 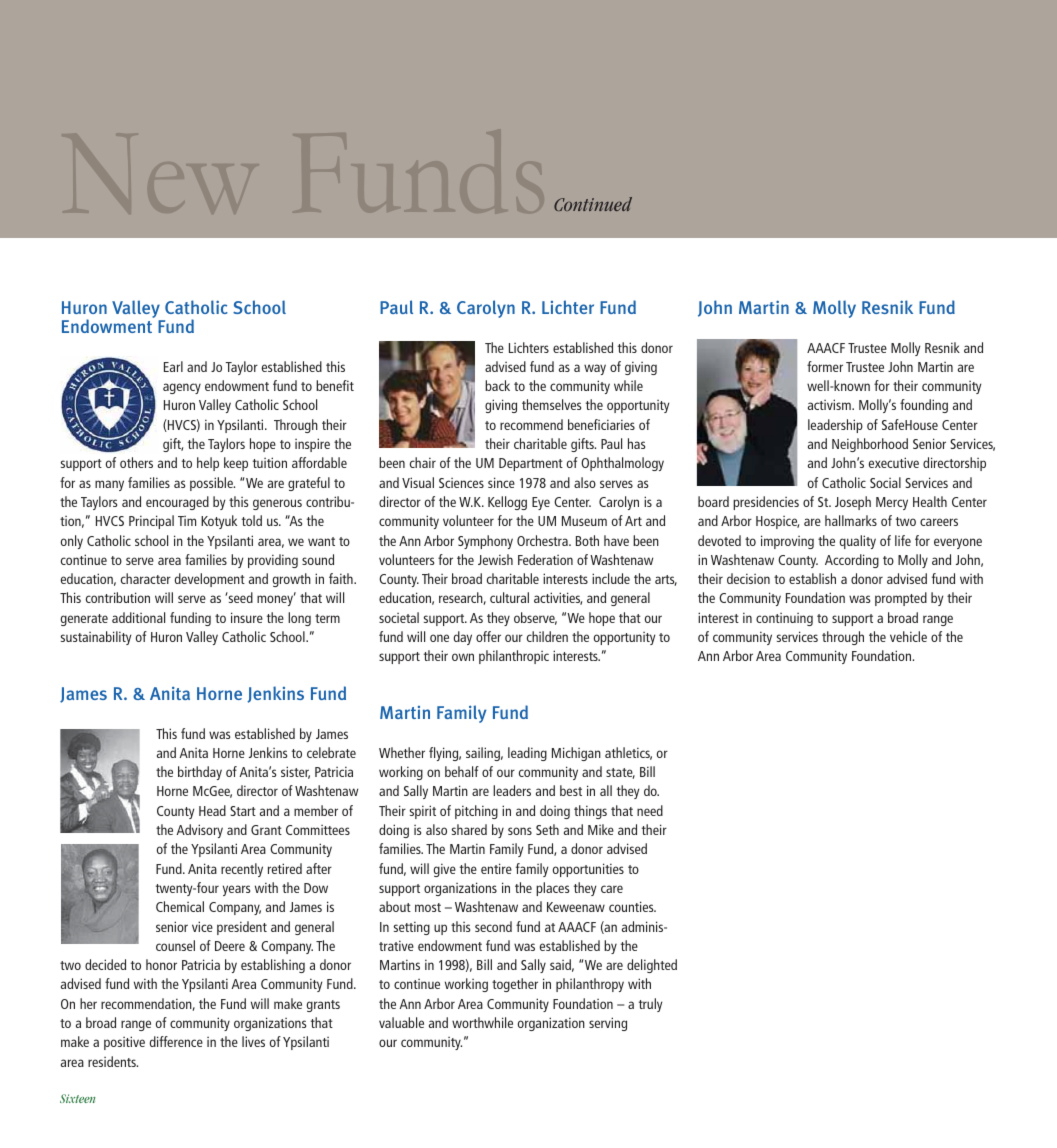 I want to click on need, so click(x=650, y=810).
